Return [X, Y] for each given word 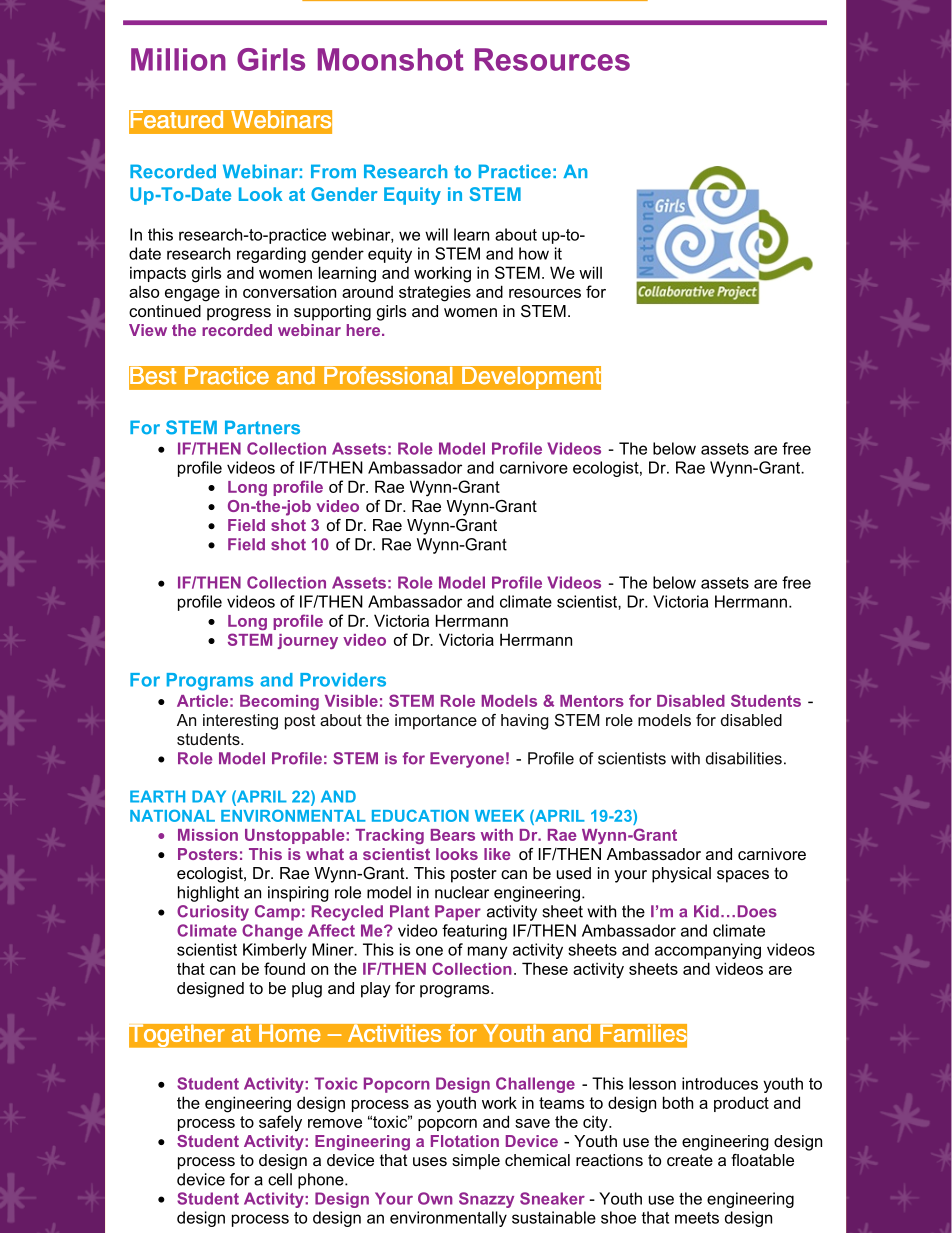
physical [681, 875]
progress [239, 314]
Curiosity [213, 913]
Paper [458, 913]
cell [280, 1179]
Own [435, 1198]
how [534, 253]
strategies [435, 293]
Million [178, 59]
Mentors [592, 701]
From [333, 171]
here [365, 330]
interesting [240, 722]
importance [436, 722]
